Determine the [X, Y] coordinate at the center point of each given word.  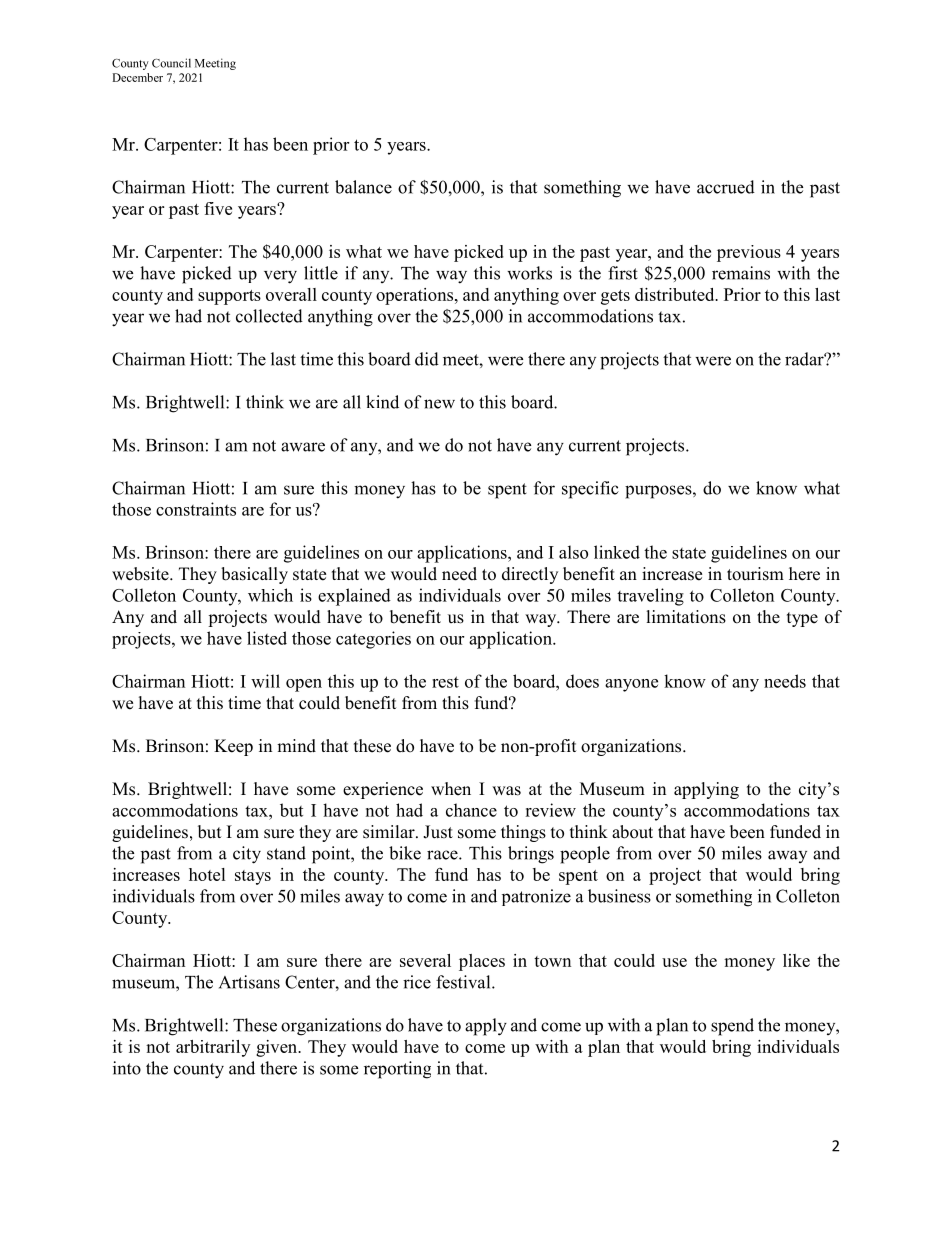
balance [363, 187]
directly [530, 575]
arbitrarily [213, 1048]
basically [254, 575]
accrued [726, 187]
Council [171, 63]
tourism [755, 574]
